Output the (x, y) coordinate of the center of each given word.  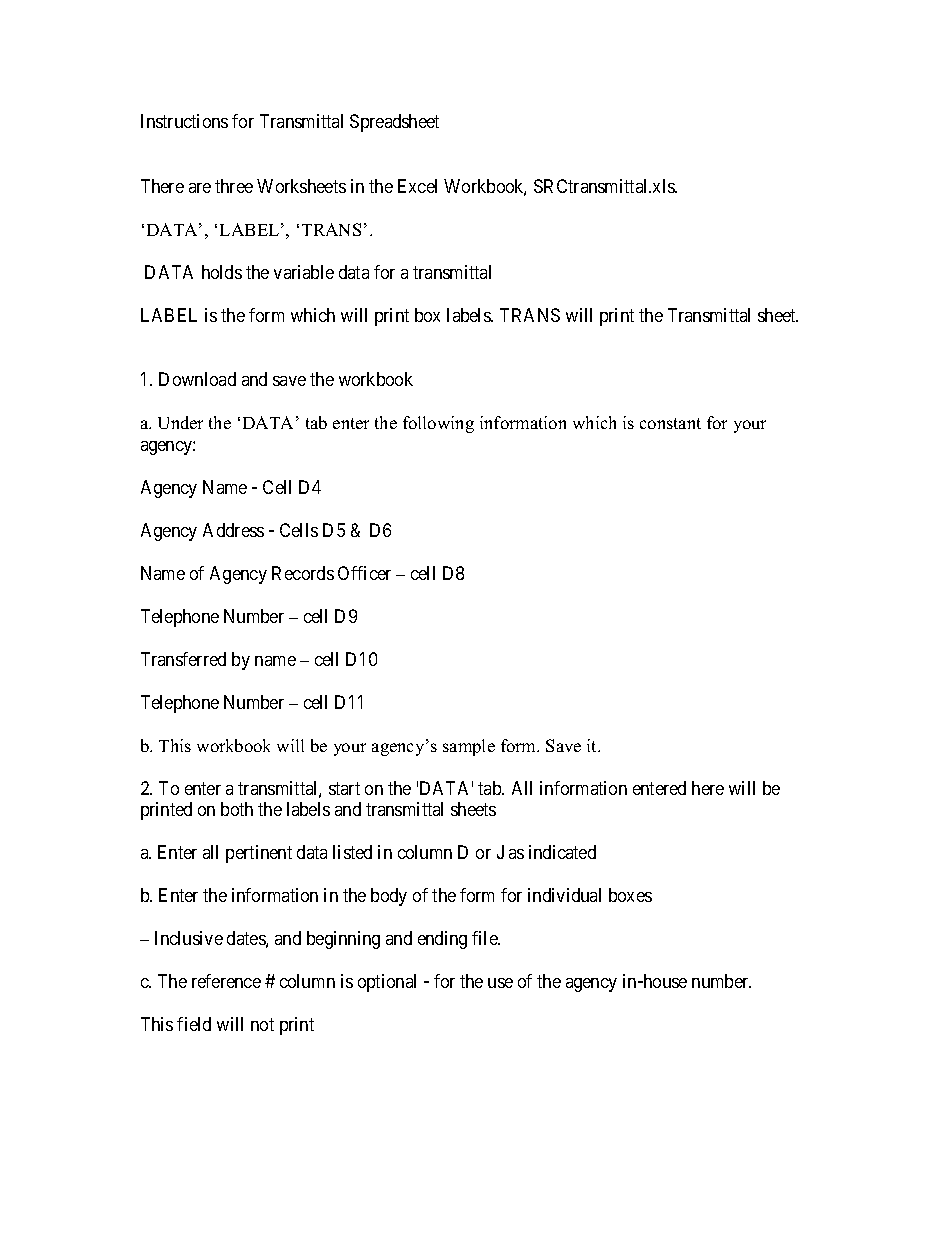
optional (387, 983)
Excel (417, 186)
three (234, 186)
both (237, 809)
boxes (630, 895)
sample (469, 747)
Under (180, 422)
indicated (562, 852)
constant (670, 423)
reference (226, 981)
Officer (364, 573)
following (438, 424)
